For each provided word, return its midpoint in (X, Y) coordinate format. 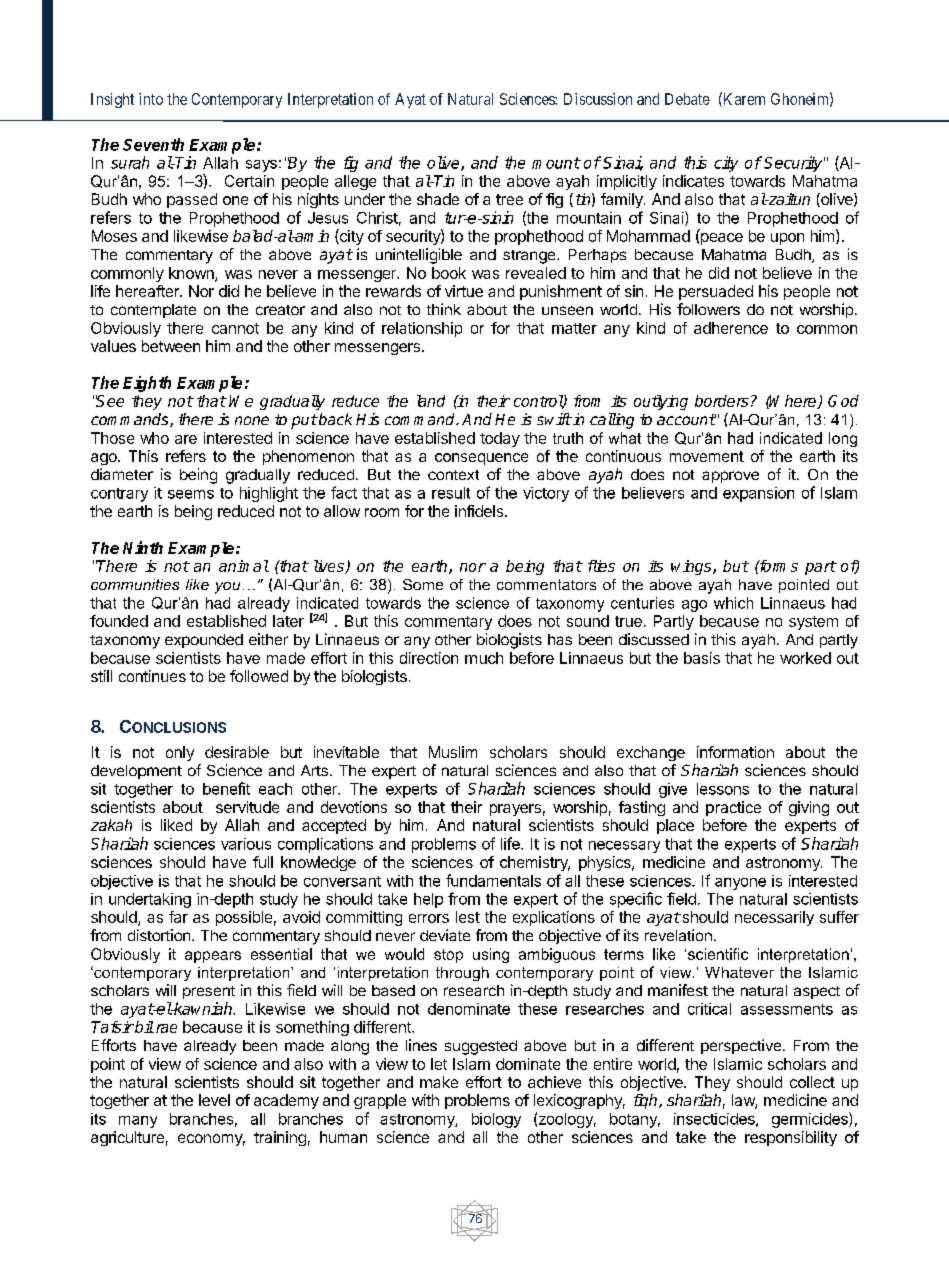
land (431, 401)
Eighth (147, 384)
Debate (687, 99)
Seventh (153, 144)
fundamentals (493, 880)
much (484, 658)
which (733, 603)
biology (496, 1120)
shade (438, 199)
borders (722, 401)
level (214, 1100)
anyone (740, 884)
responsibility (791, 1138)
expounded (204, 641)
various (246, 844)
